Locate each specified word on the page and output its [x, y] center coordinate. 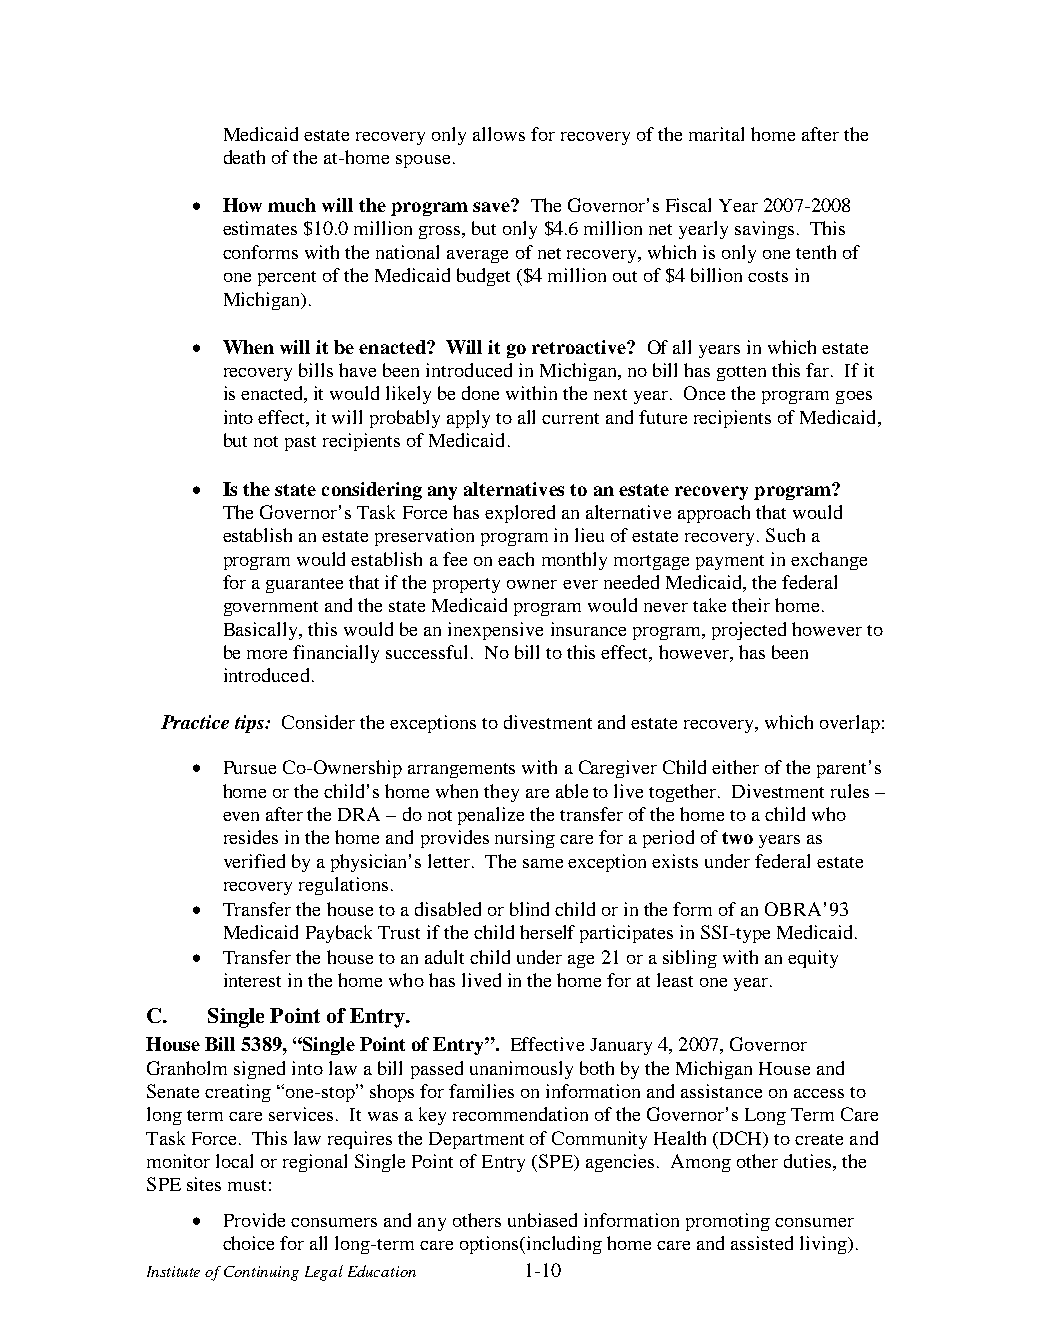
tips [250, 724]
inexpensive [495, 631]
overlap [850, 724]
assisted [762, 1243]
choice [248, 1243]
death [244, 157]
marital [716, 134]
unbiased [542, 1220]
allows [499, 134]
